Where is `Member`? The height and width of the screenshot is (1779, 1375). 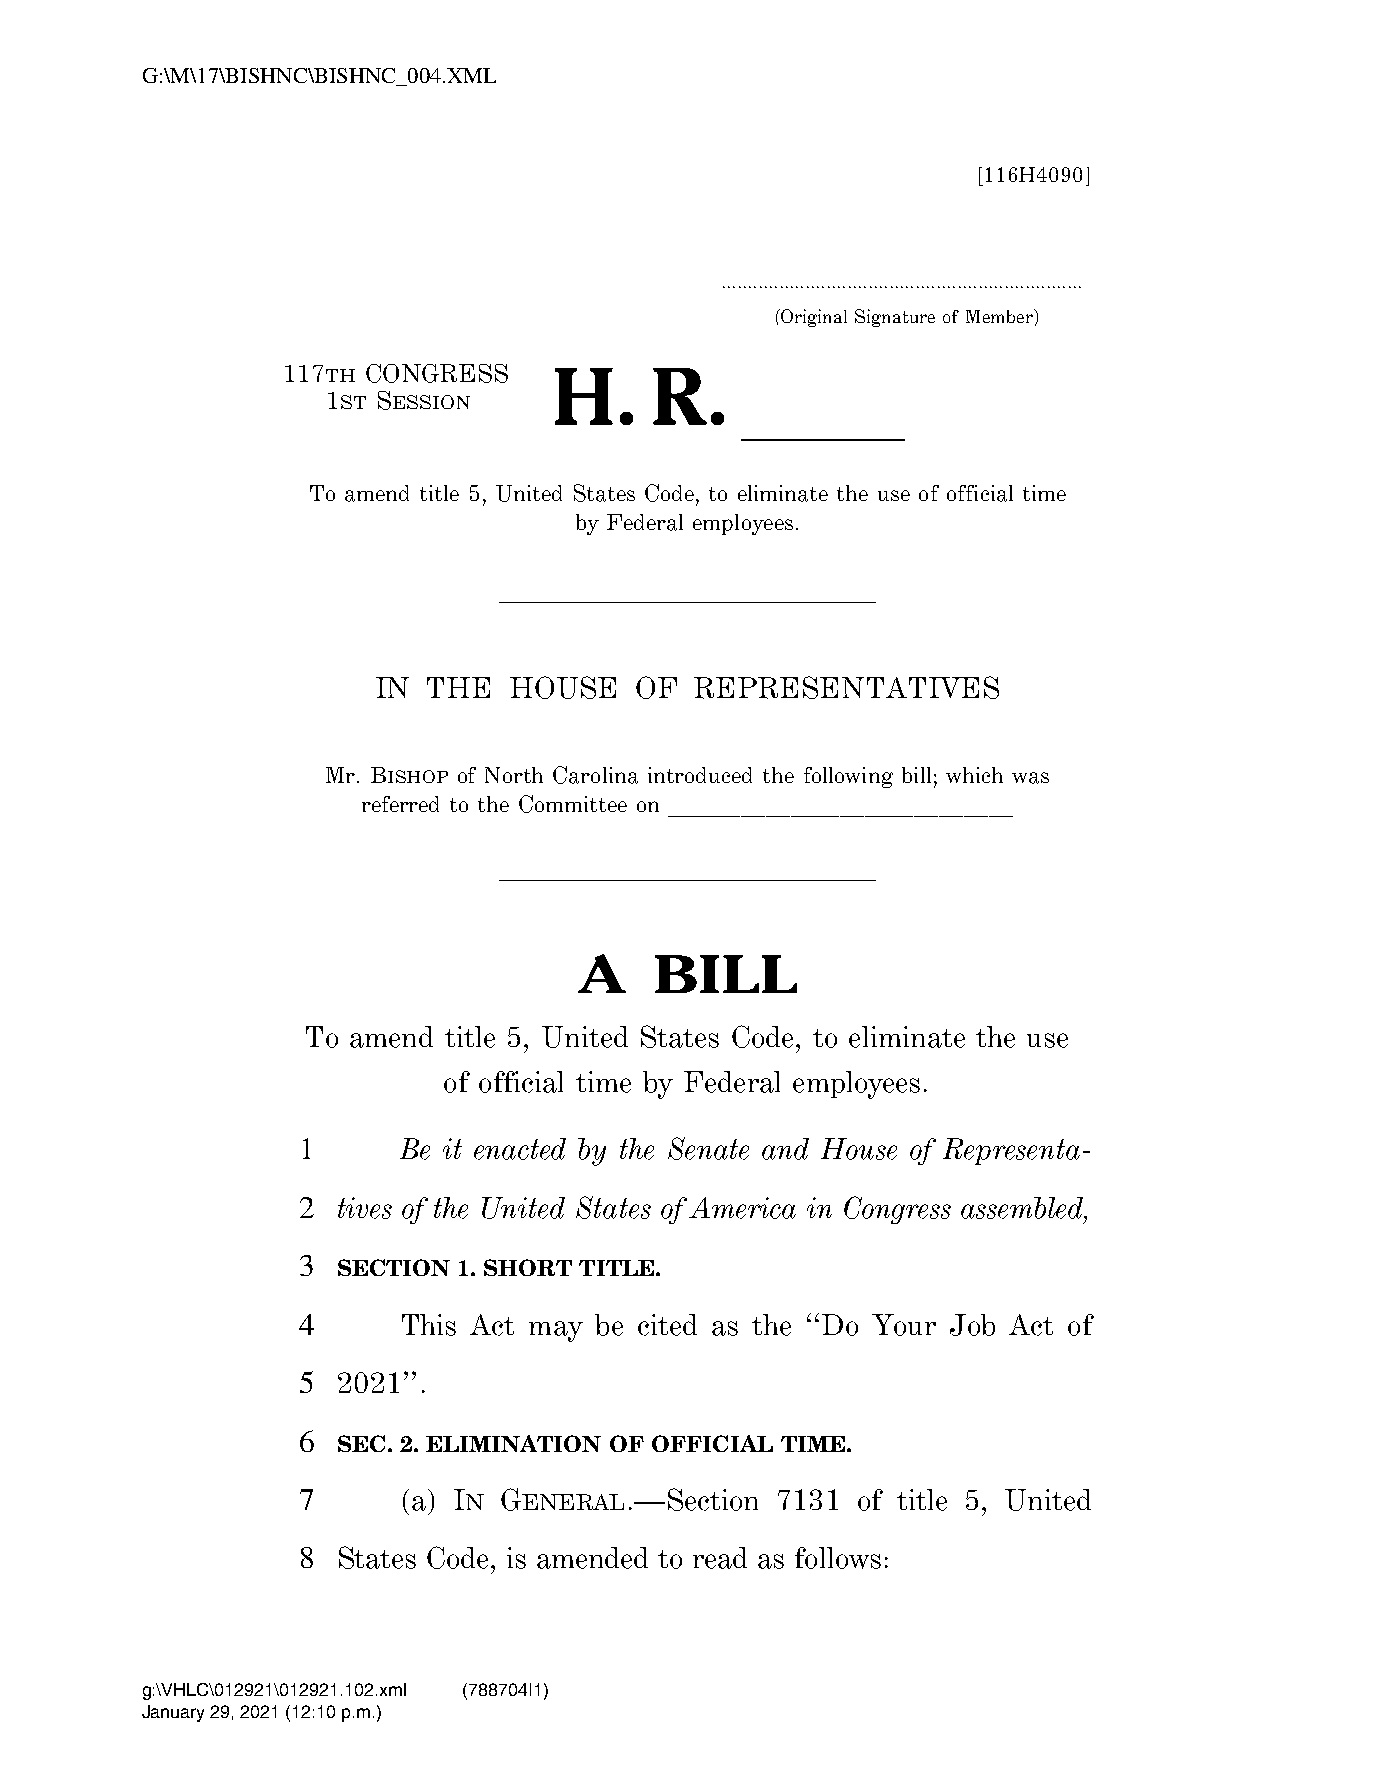
Member is located at coordinates (1000, 316).
